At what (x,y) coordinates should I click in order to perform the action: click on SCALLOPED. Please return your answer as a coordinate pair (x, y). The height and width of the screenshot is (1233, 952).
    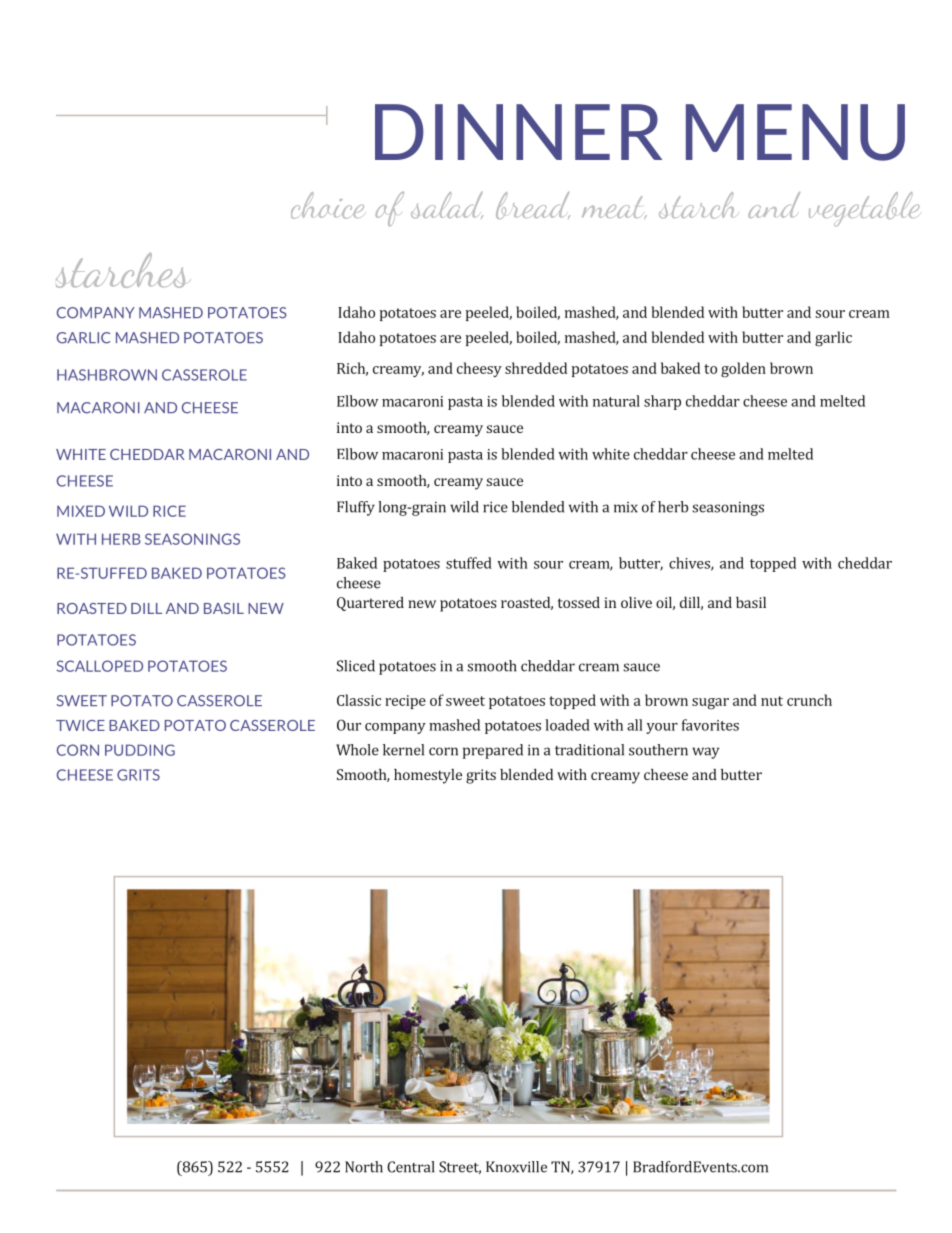
    Looking at the image, I should click on (100, 666).
